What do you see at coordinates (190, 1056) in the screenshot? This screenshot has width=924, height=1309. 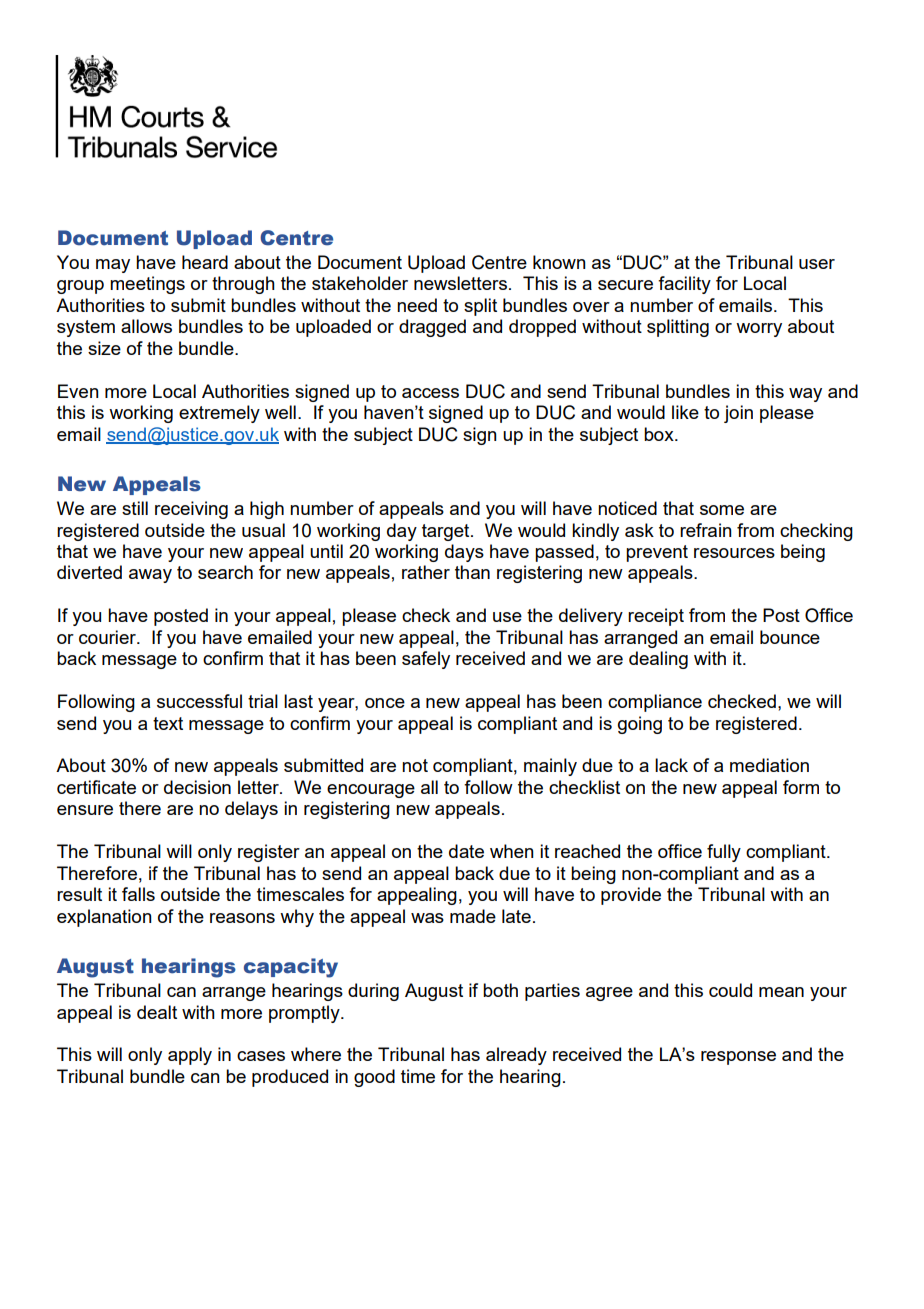 I see `apply` at bounding box center [190, 1056].
